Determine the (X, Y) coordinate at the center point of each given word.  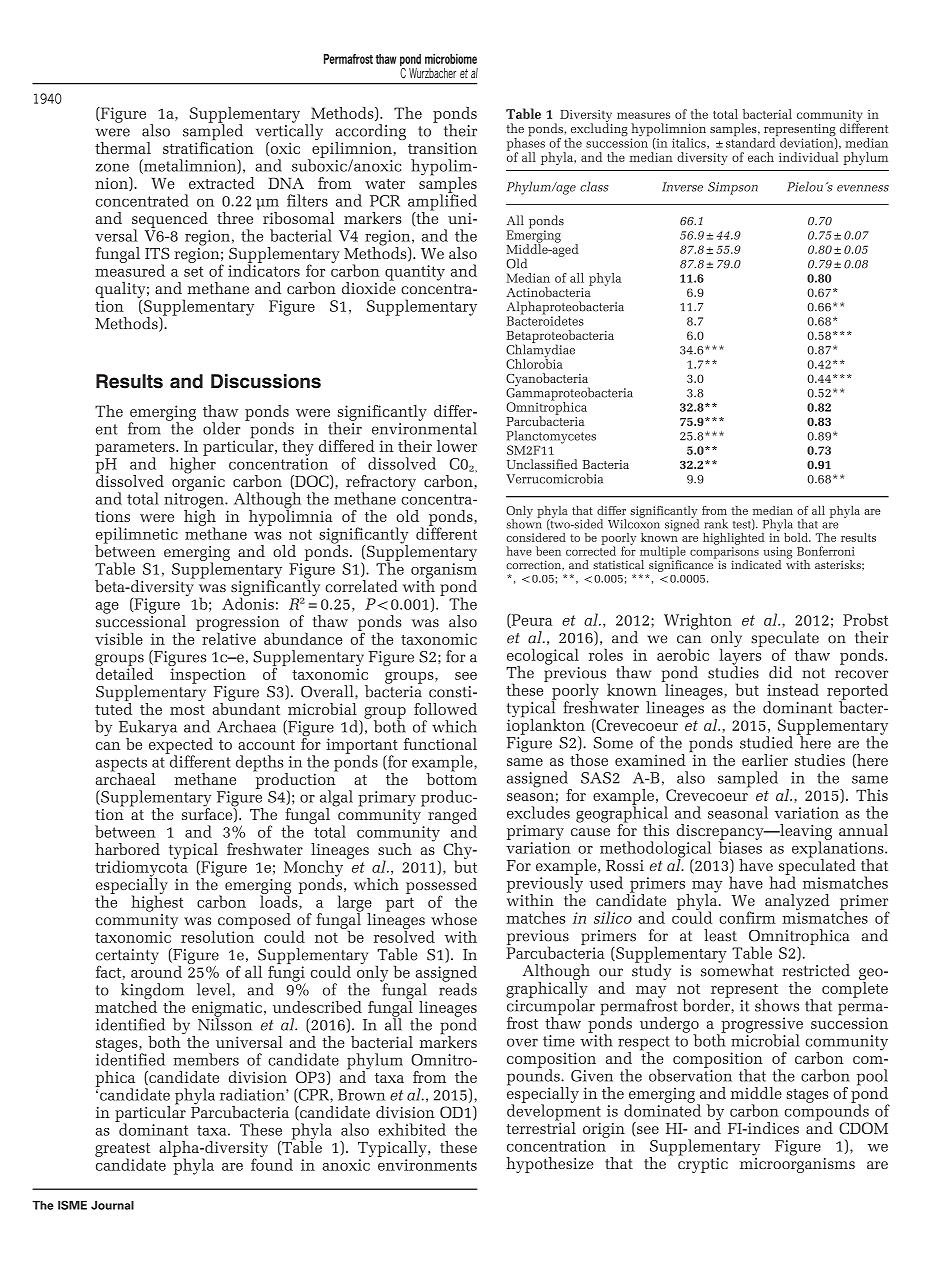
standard (752, 141)
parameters (136, 450)
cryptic (703, 1164)
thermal (123, 148)
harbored (127, 849)
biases (740, 846)
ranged (452, 817)
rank (716, 524)
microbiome (451, 59)
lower (457, 446)
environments (427, 1165)
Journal (112, 1205)
